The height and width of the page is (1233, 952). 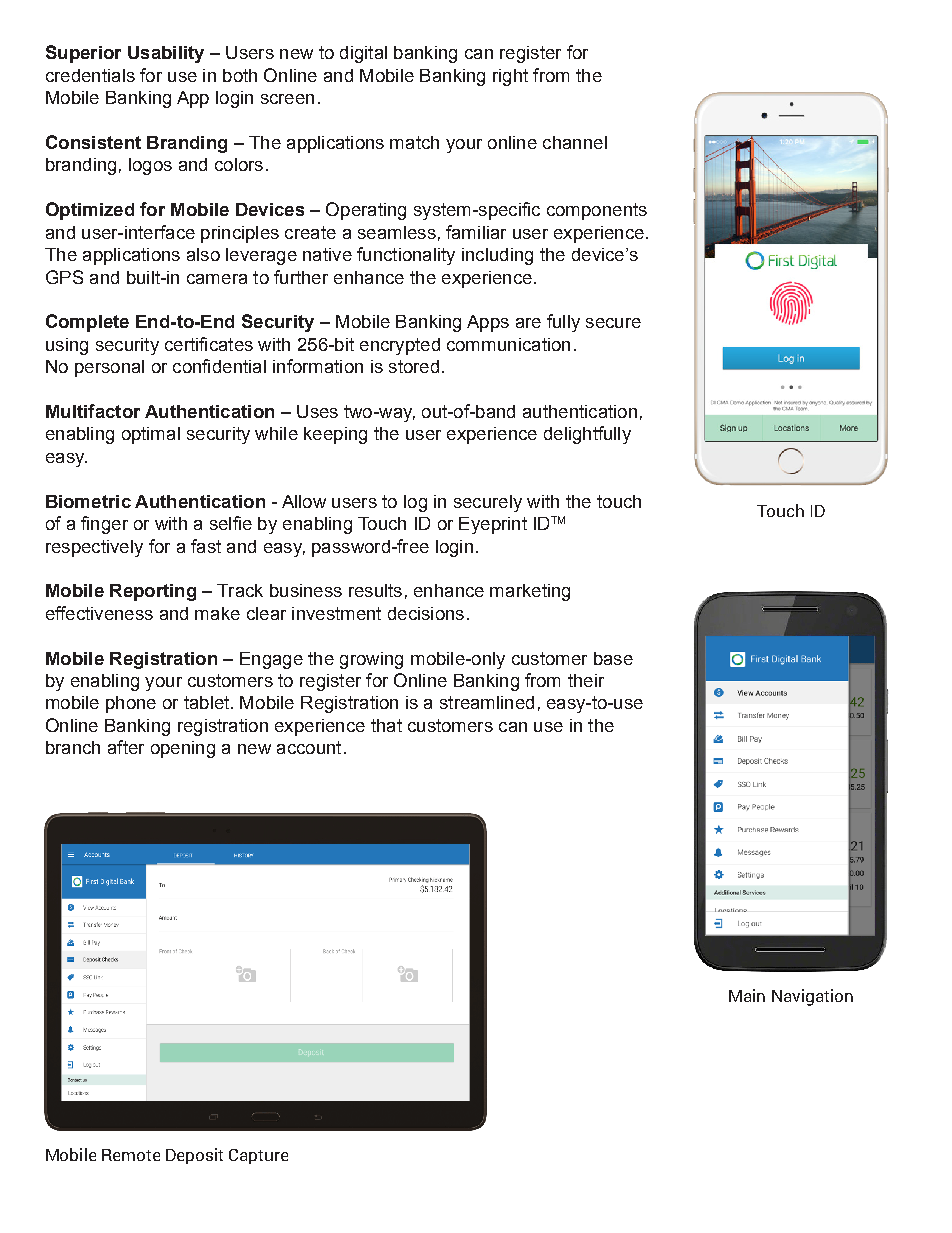 I want to click on Main, so click(x=747, y=995).
